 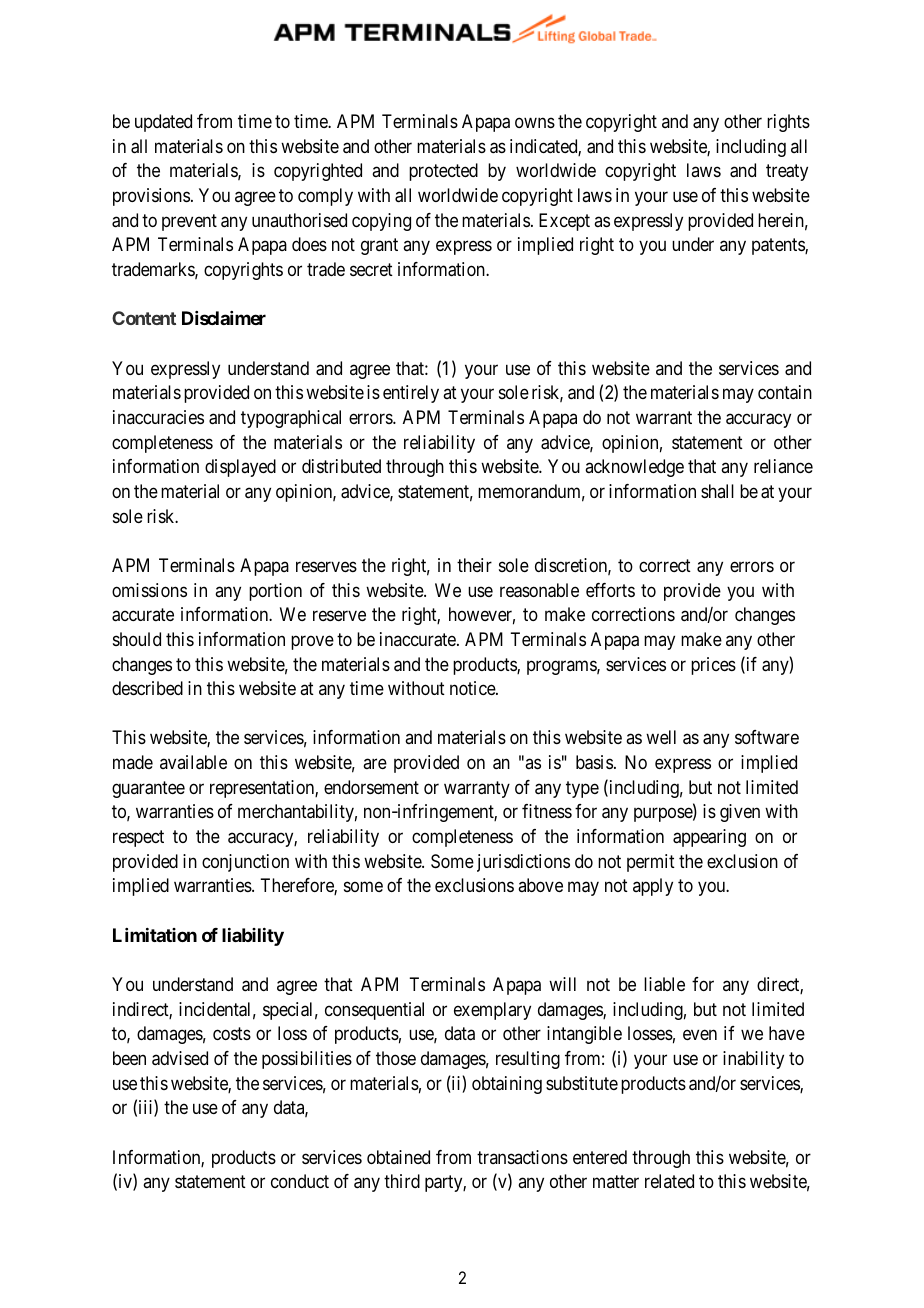 What do you see at coordinates (443, 172) in the screenshot?
I see `protected` at bounding box center [443, 172].
